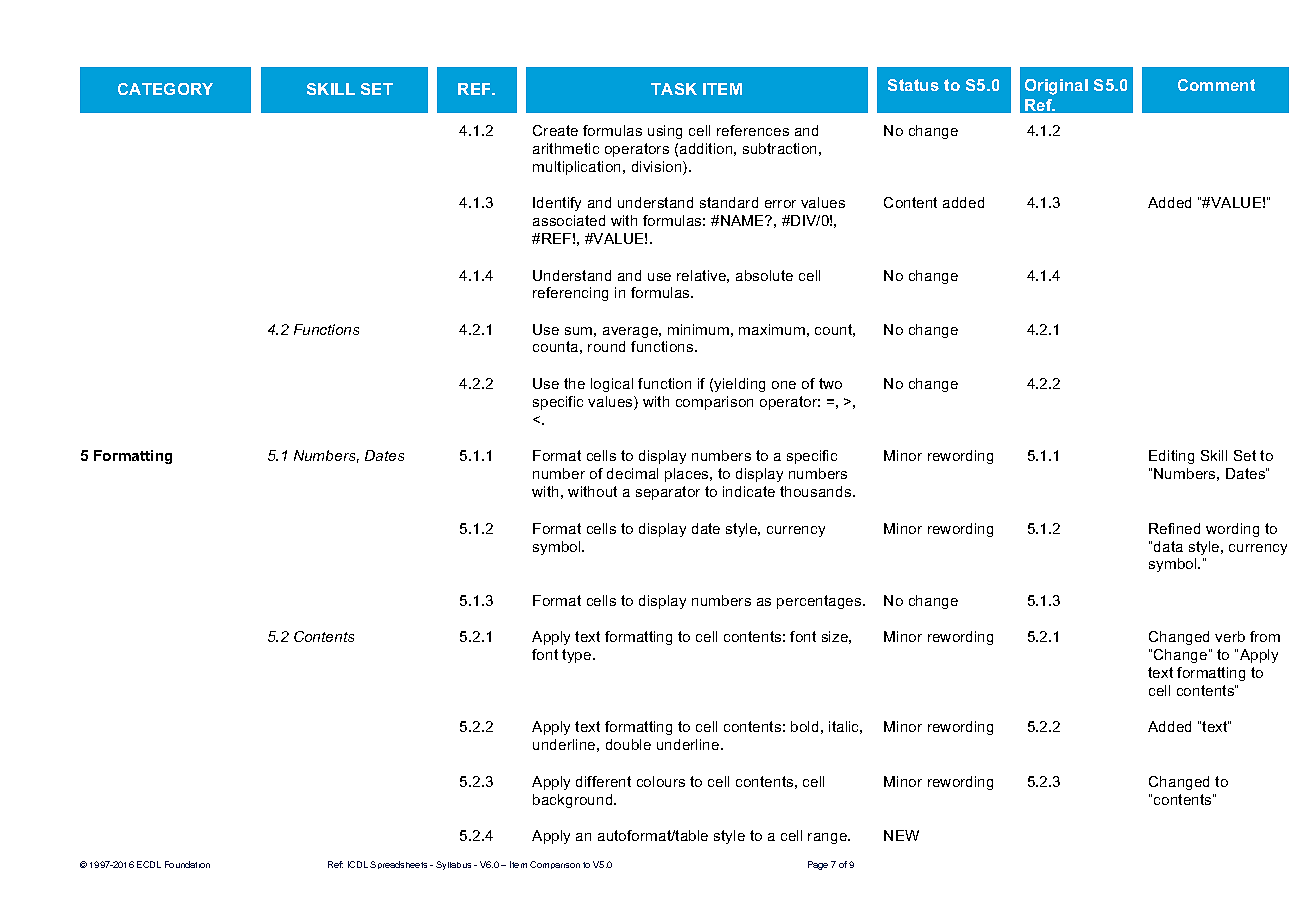  I want to click on range, so click(828, 838).
